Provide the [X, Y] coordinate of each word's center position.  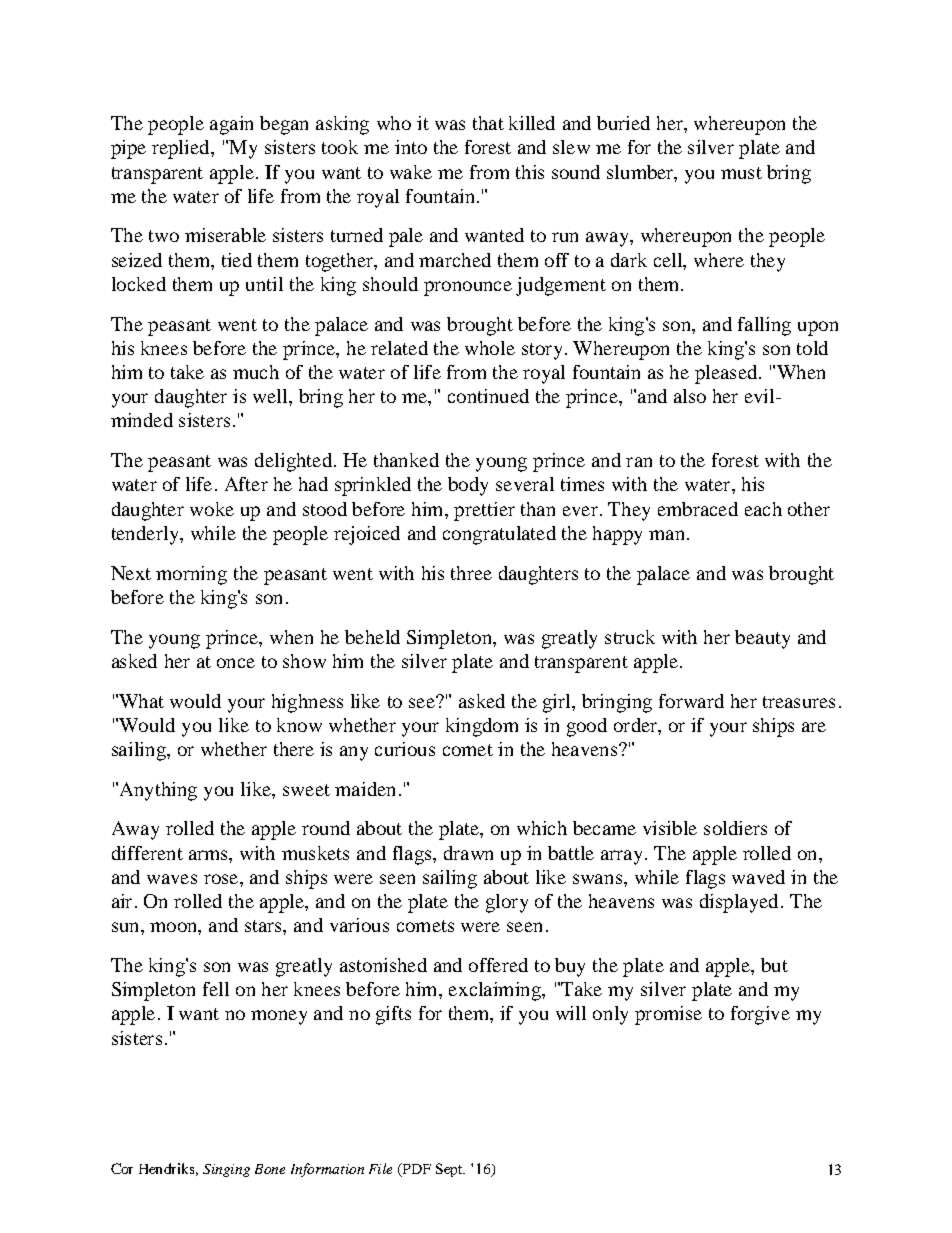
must [741, 173]
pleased [727, 374]
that [488, 123]
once [236, 663]
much [256, 372]
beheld [372, 637]
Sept [450, 1170]
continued [488, 396]
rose [222, 879]
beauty [762, 639]
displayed [739, 903]
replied [182, 149]
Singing [226, 1170]
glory [507, 903]
